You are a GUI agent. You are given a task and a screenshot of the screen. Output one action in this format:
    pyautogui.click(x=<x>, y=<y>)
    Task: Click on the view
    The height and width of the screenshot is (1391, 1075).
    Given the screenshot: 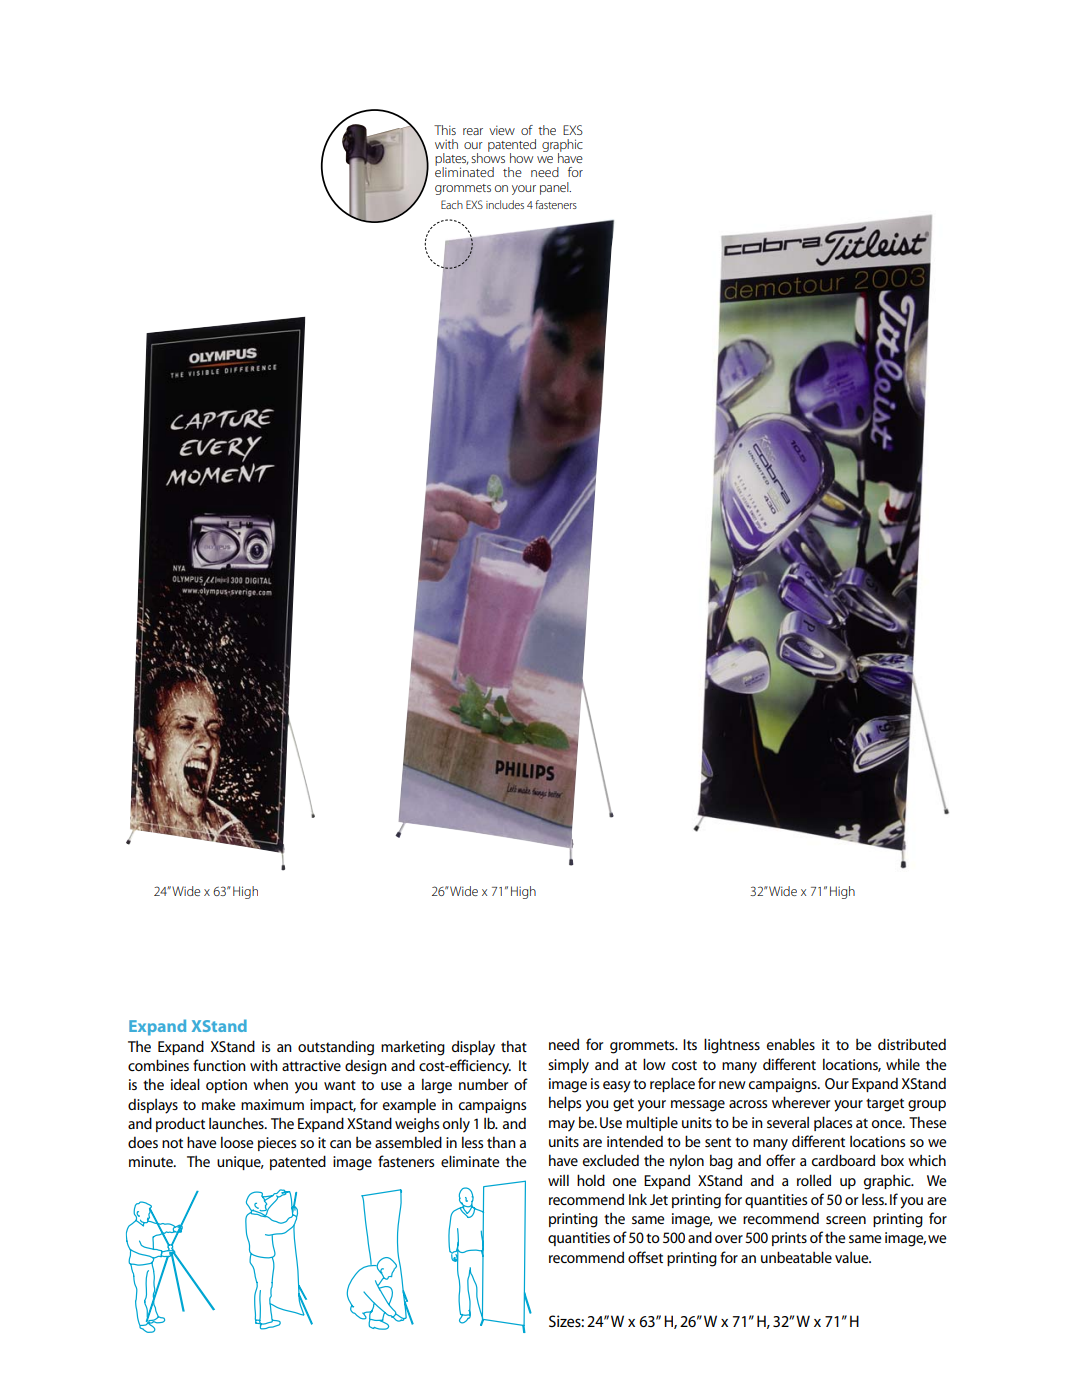 What is the action you would take?
    pyautogui.click(x=502, y=130)
